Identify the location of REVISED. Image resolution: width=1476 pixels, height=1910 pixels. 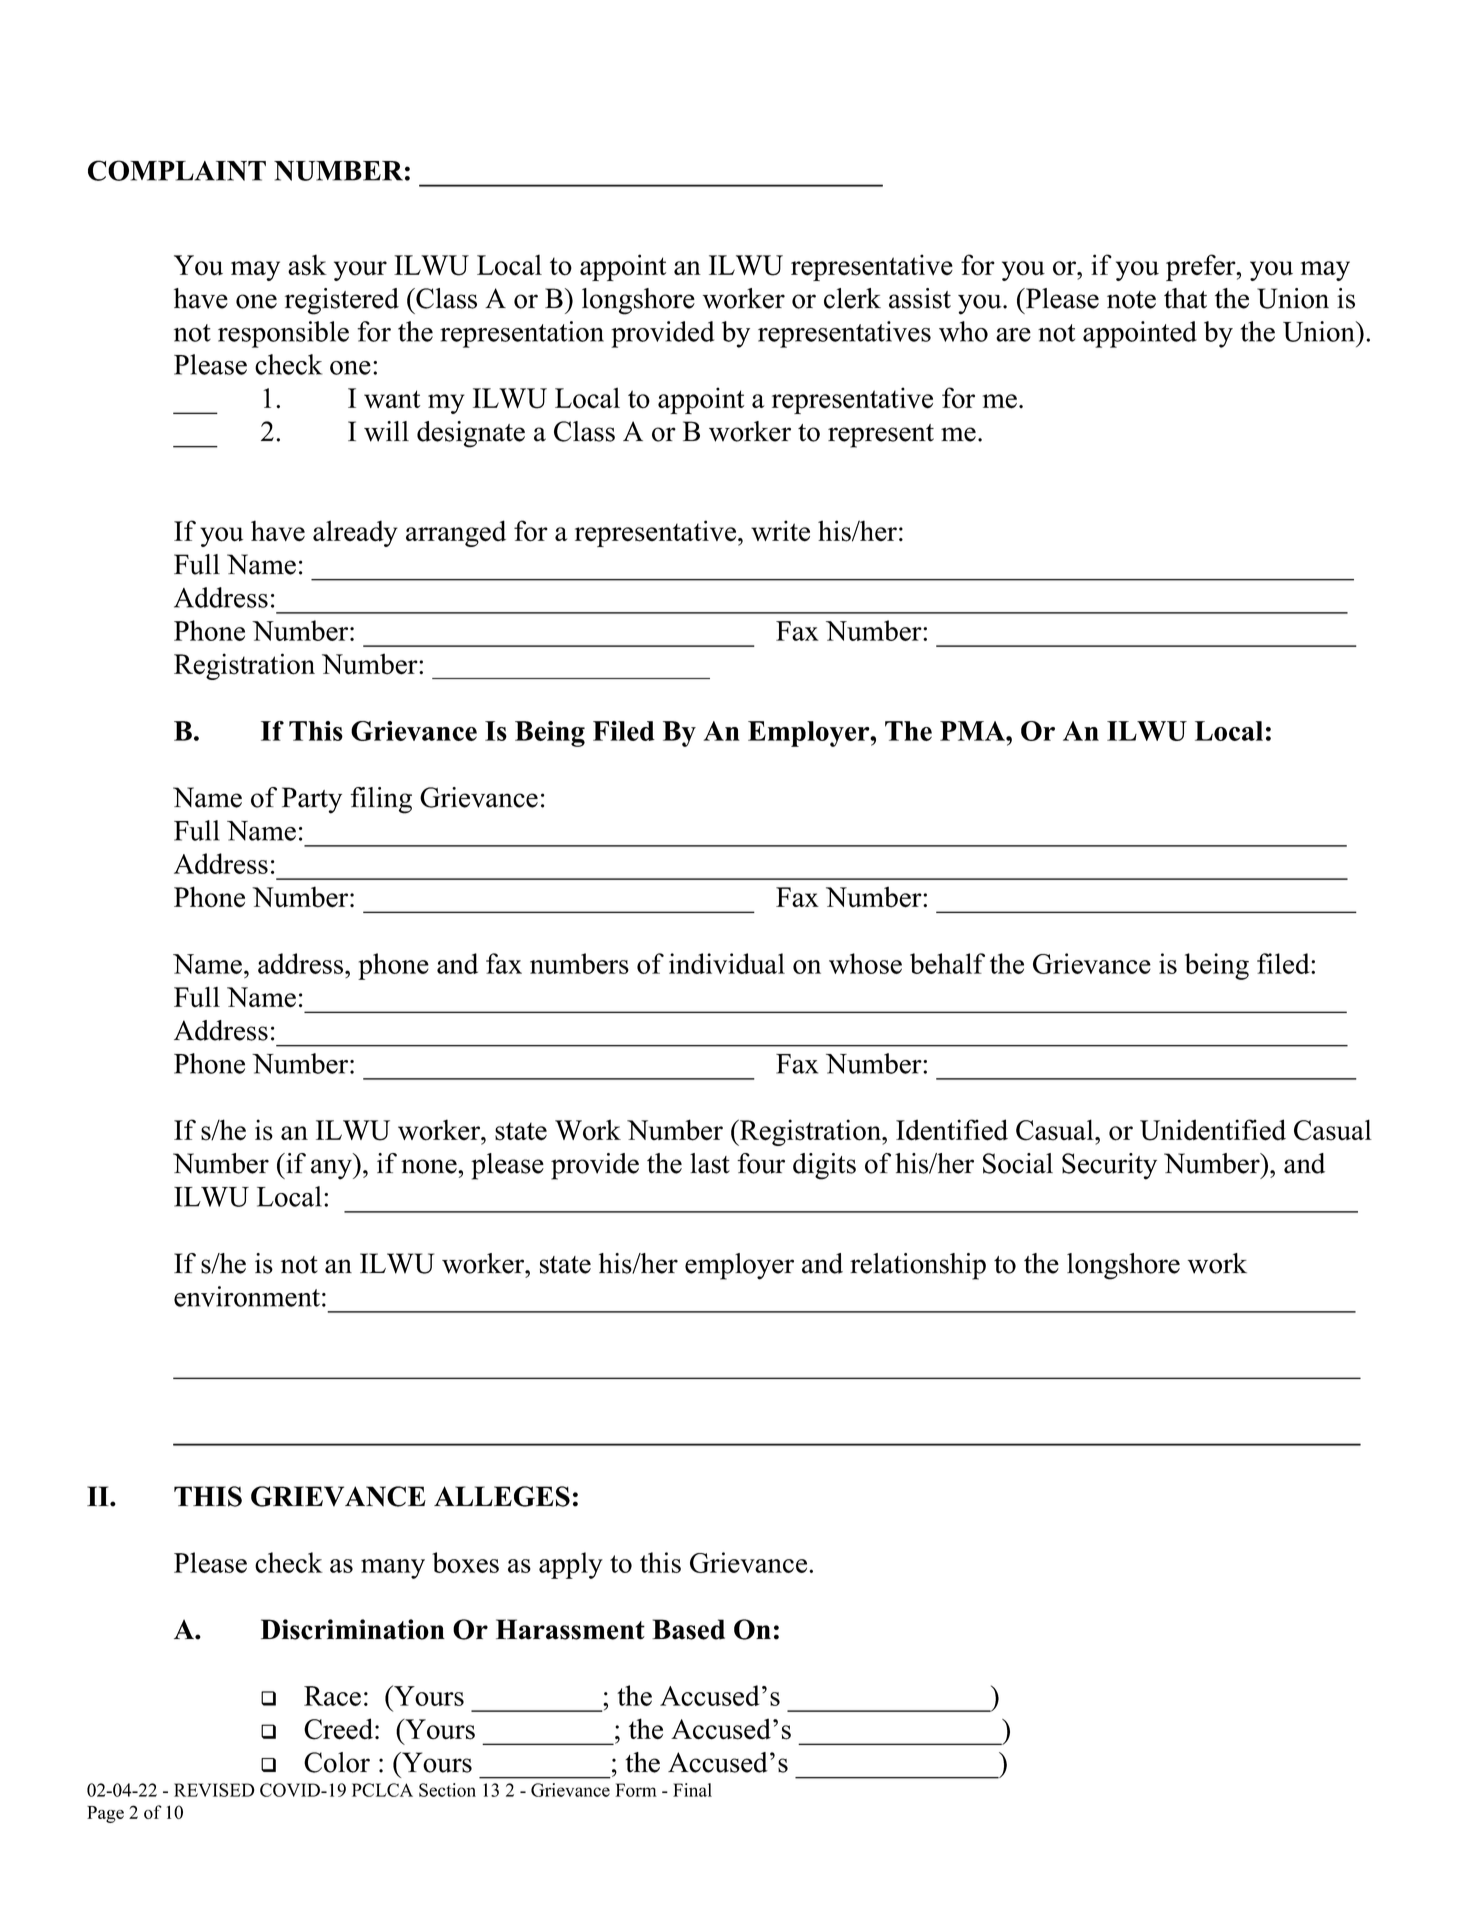
(214, 1790).
